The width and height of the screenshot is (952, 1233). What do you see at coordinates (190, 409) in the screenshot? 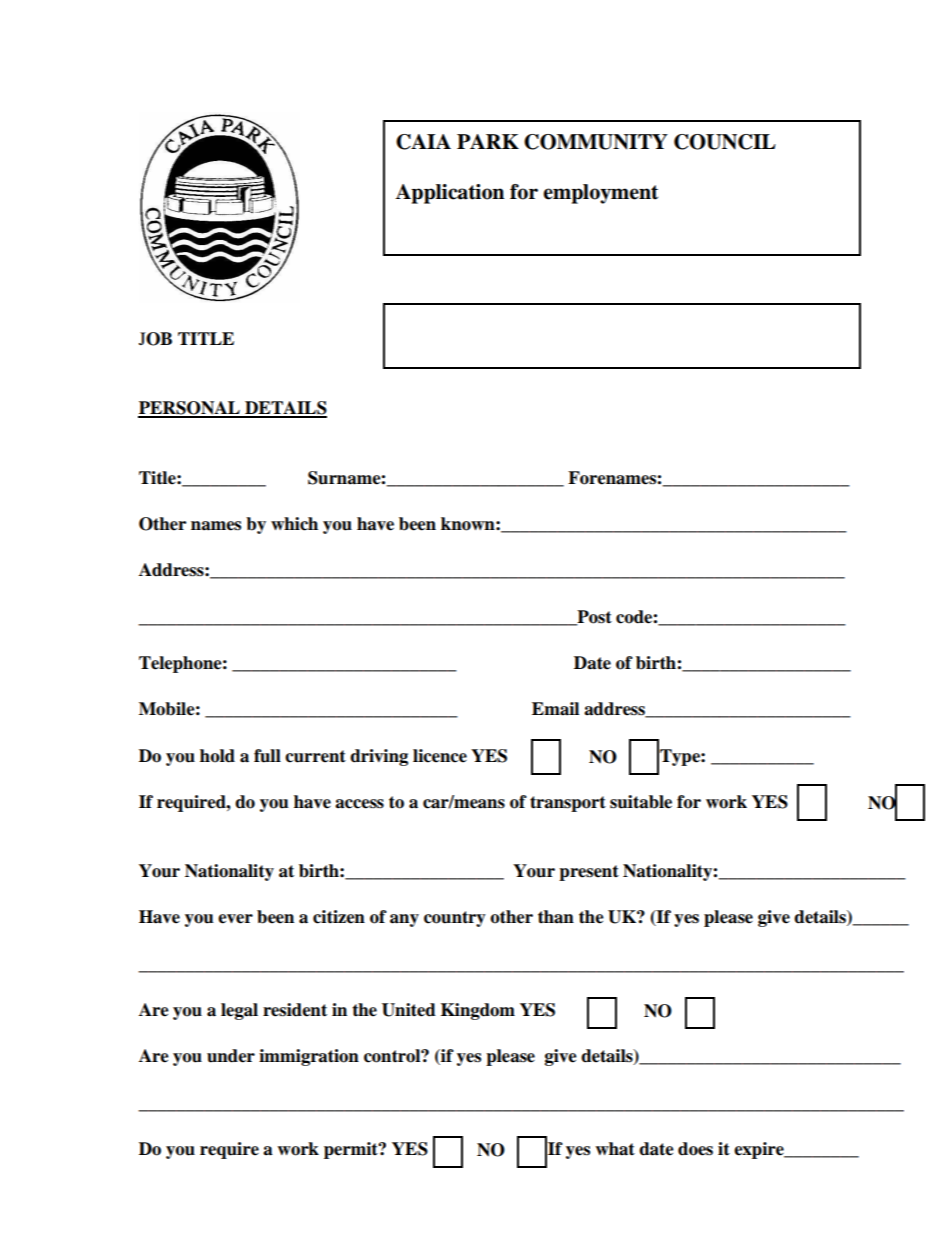
I see `PERSONAL` at bounding box center [190, 409].
